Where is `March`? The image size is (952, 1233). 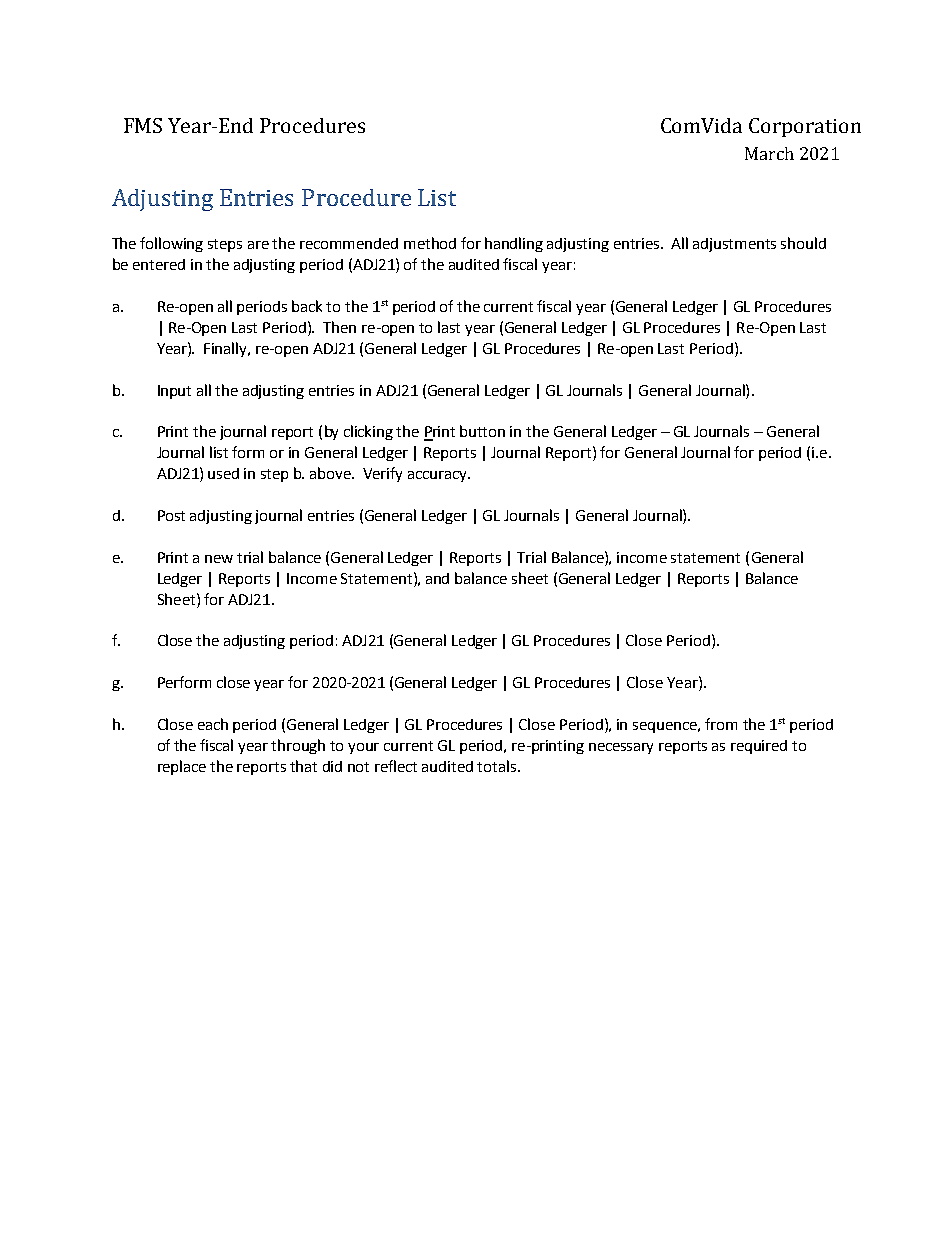
March is located at coordinates (769, 153).
